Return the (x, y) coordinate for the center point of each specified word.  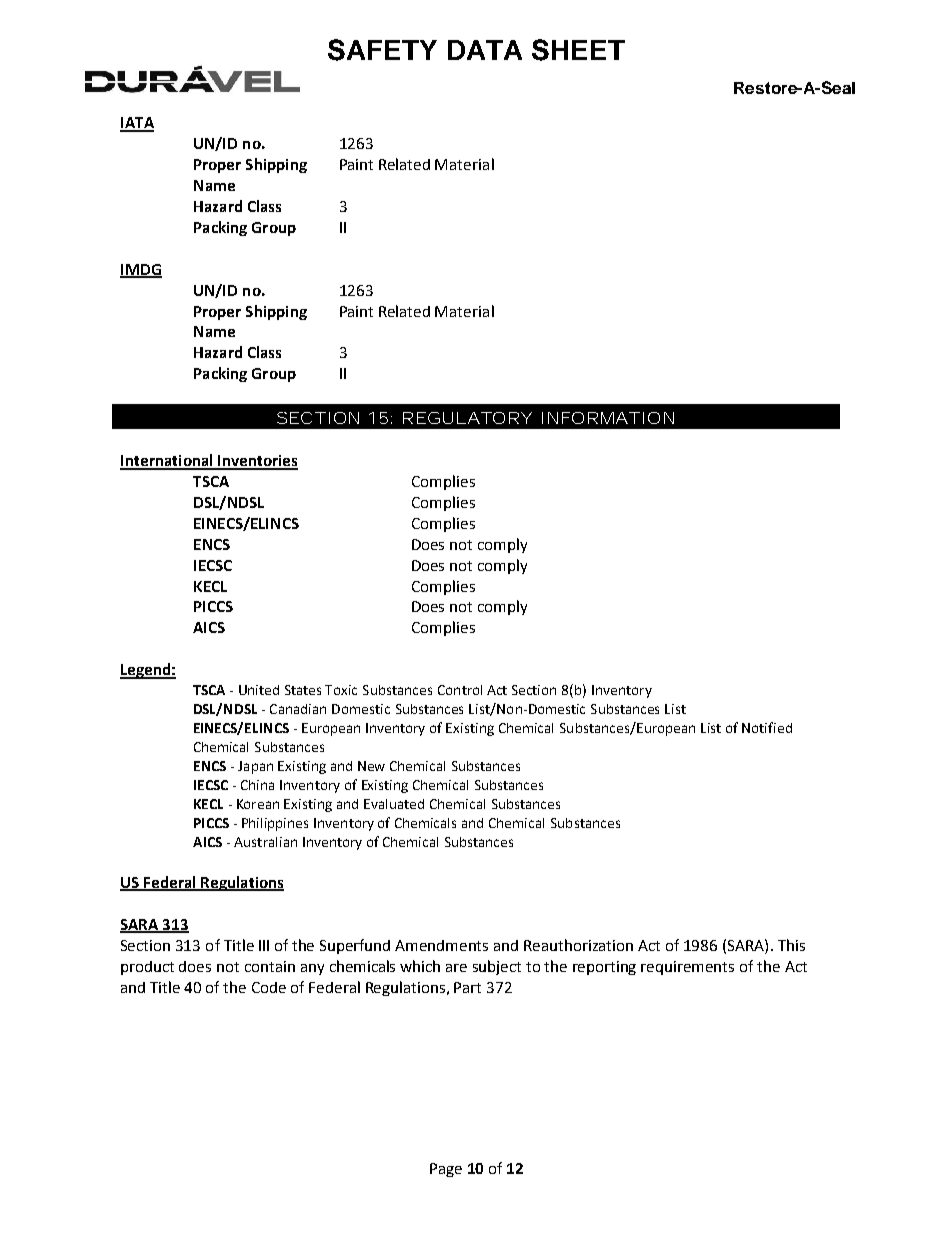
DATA (485, 50)
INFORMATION (608, 418)
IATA (137, 124)
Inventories (257, 462)
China (257, 785)
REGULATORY (467, 418)
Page (446, 1170)
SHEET (578, 50)
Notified (767, 727)
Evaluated (394, 804)
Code (269, 987)
